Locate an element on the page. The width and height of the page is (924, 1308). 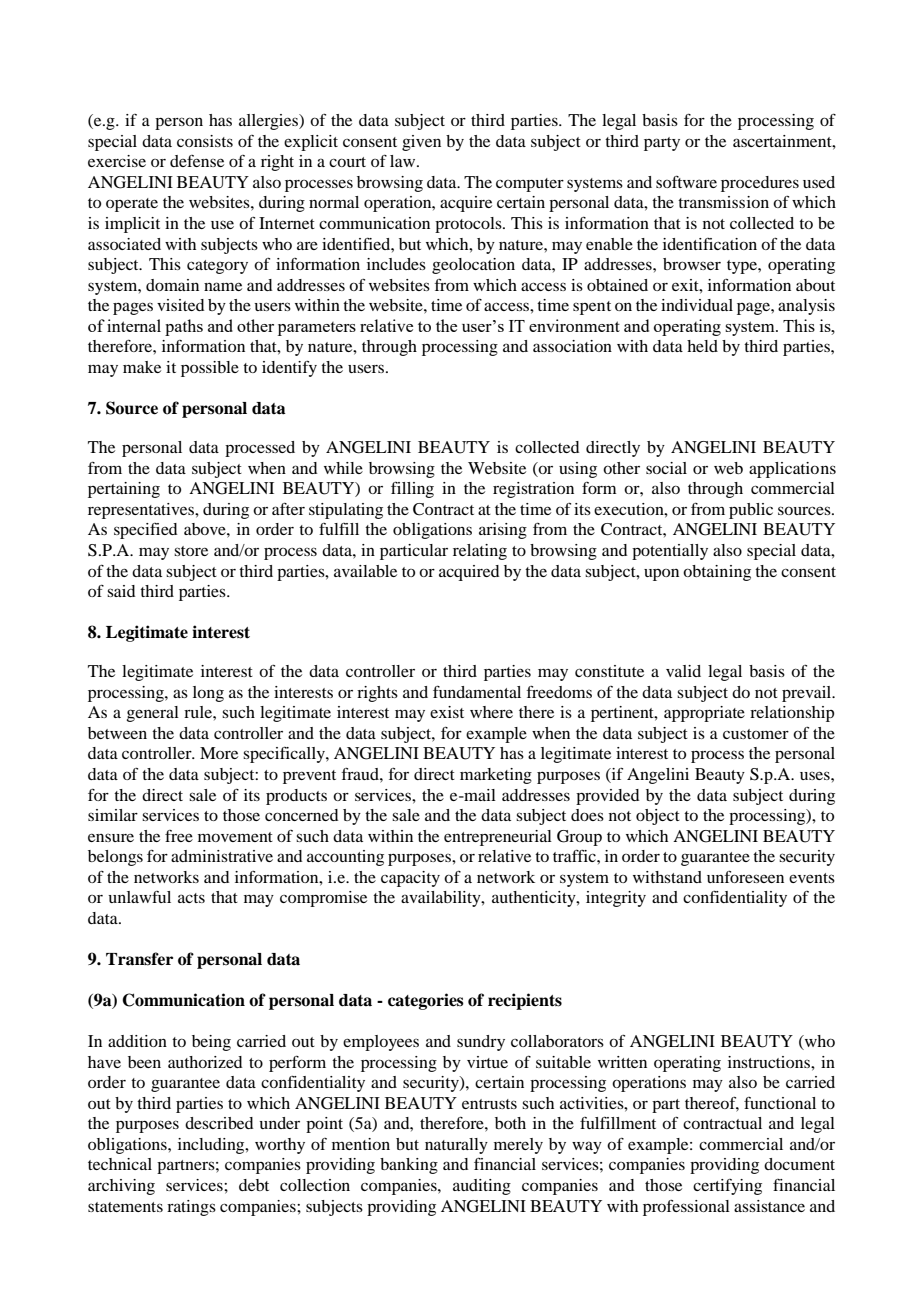
applications is located at coordinates (792, 470).
